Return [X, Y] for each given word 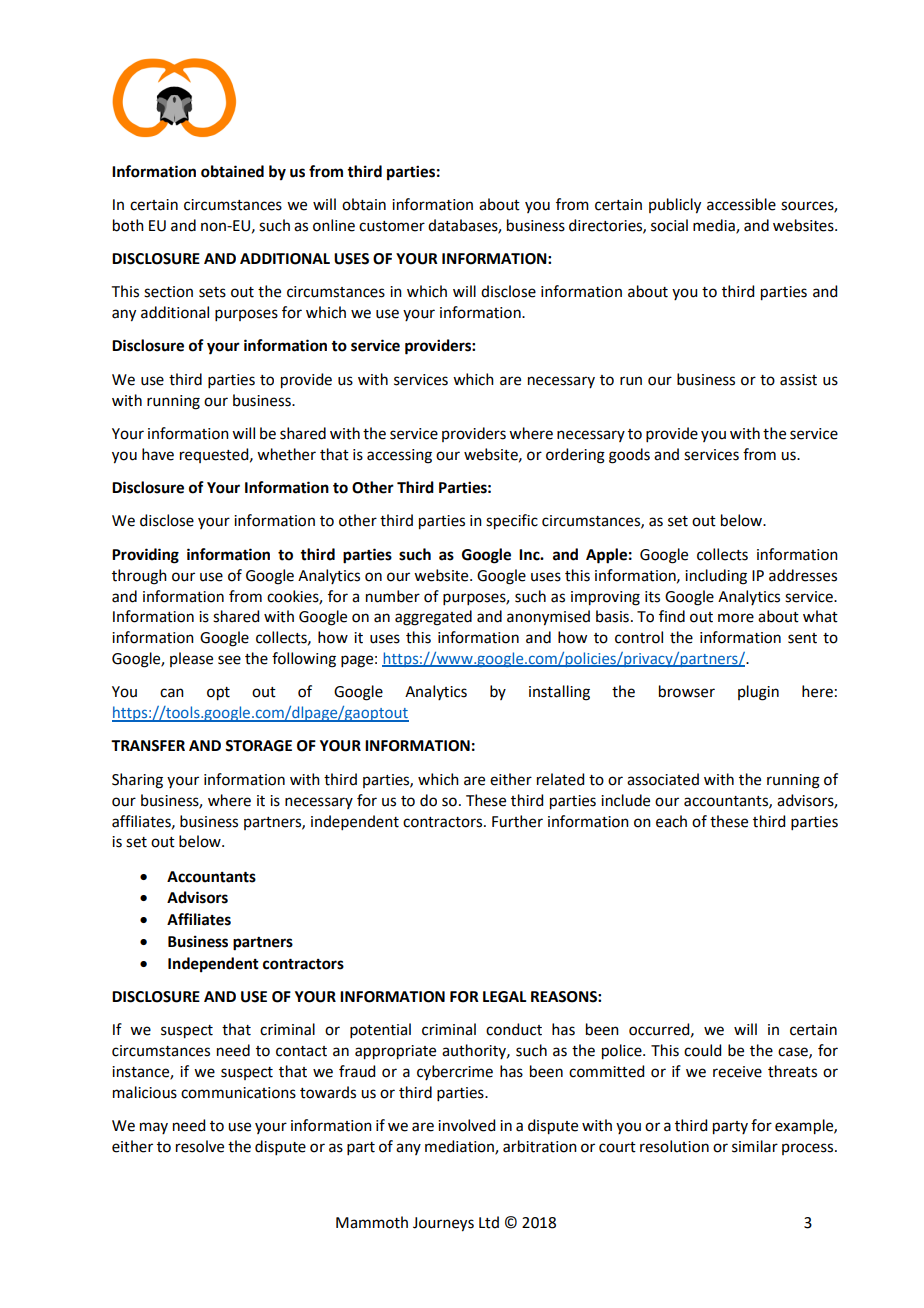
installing [559, 693]
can [172, 693]
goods [629, 456]
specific [512, 522]
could [702, 1050]
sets [212, 292]
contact [301, 1051]
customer [392, 226]
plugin [758, 693]
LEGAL [505, 997]
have [158, 454]
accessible [741, 204]
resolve [200, 1146]
